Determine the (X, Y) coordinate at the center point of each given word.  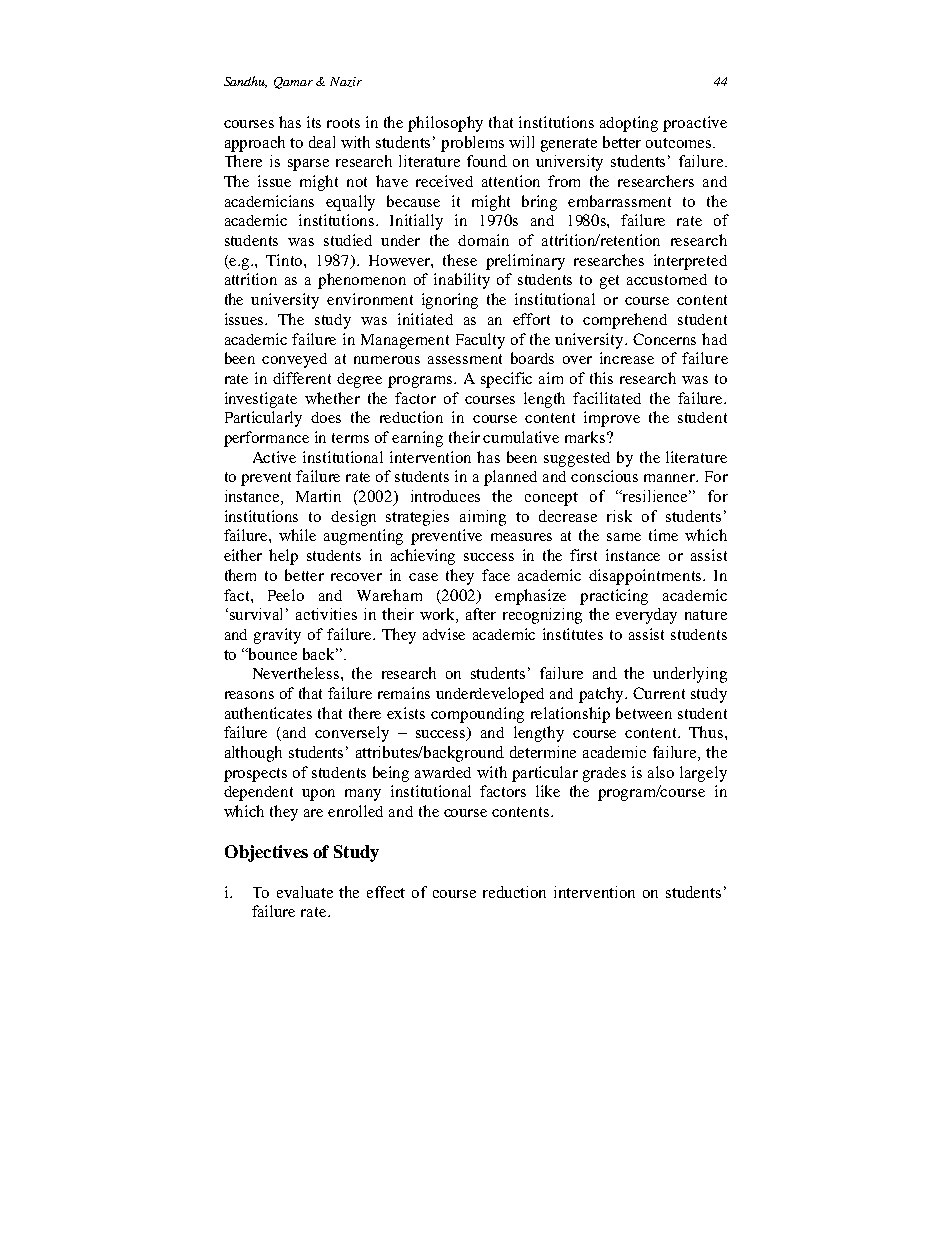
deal (322, 142)
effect (386, 892)
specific (506, 380)
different (302, 378)
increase (627, 358)
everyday (646, 616)
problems (472, 144)
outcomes (680, 143)
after (481, 614)
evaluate (305, 892)
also (661, 772)
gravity (277, 636)
